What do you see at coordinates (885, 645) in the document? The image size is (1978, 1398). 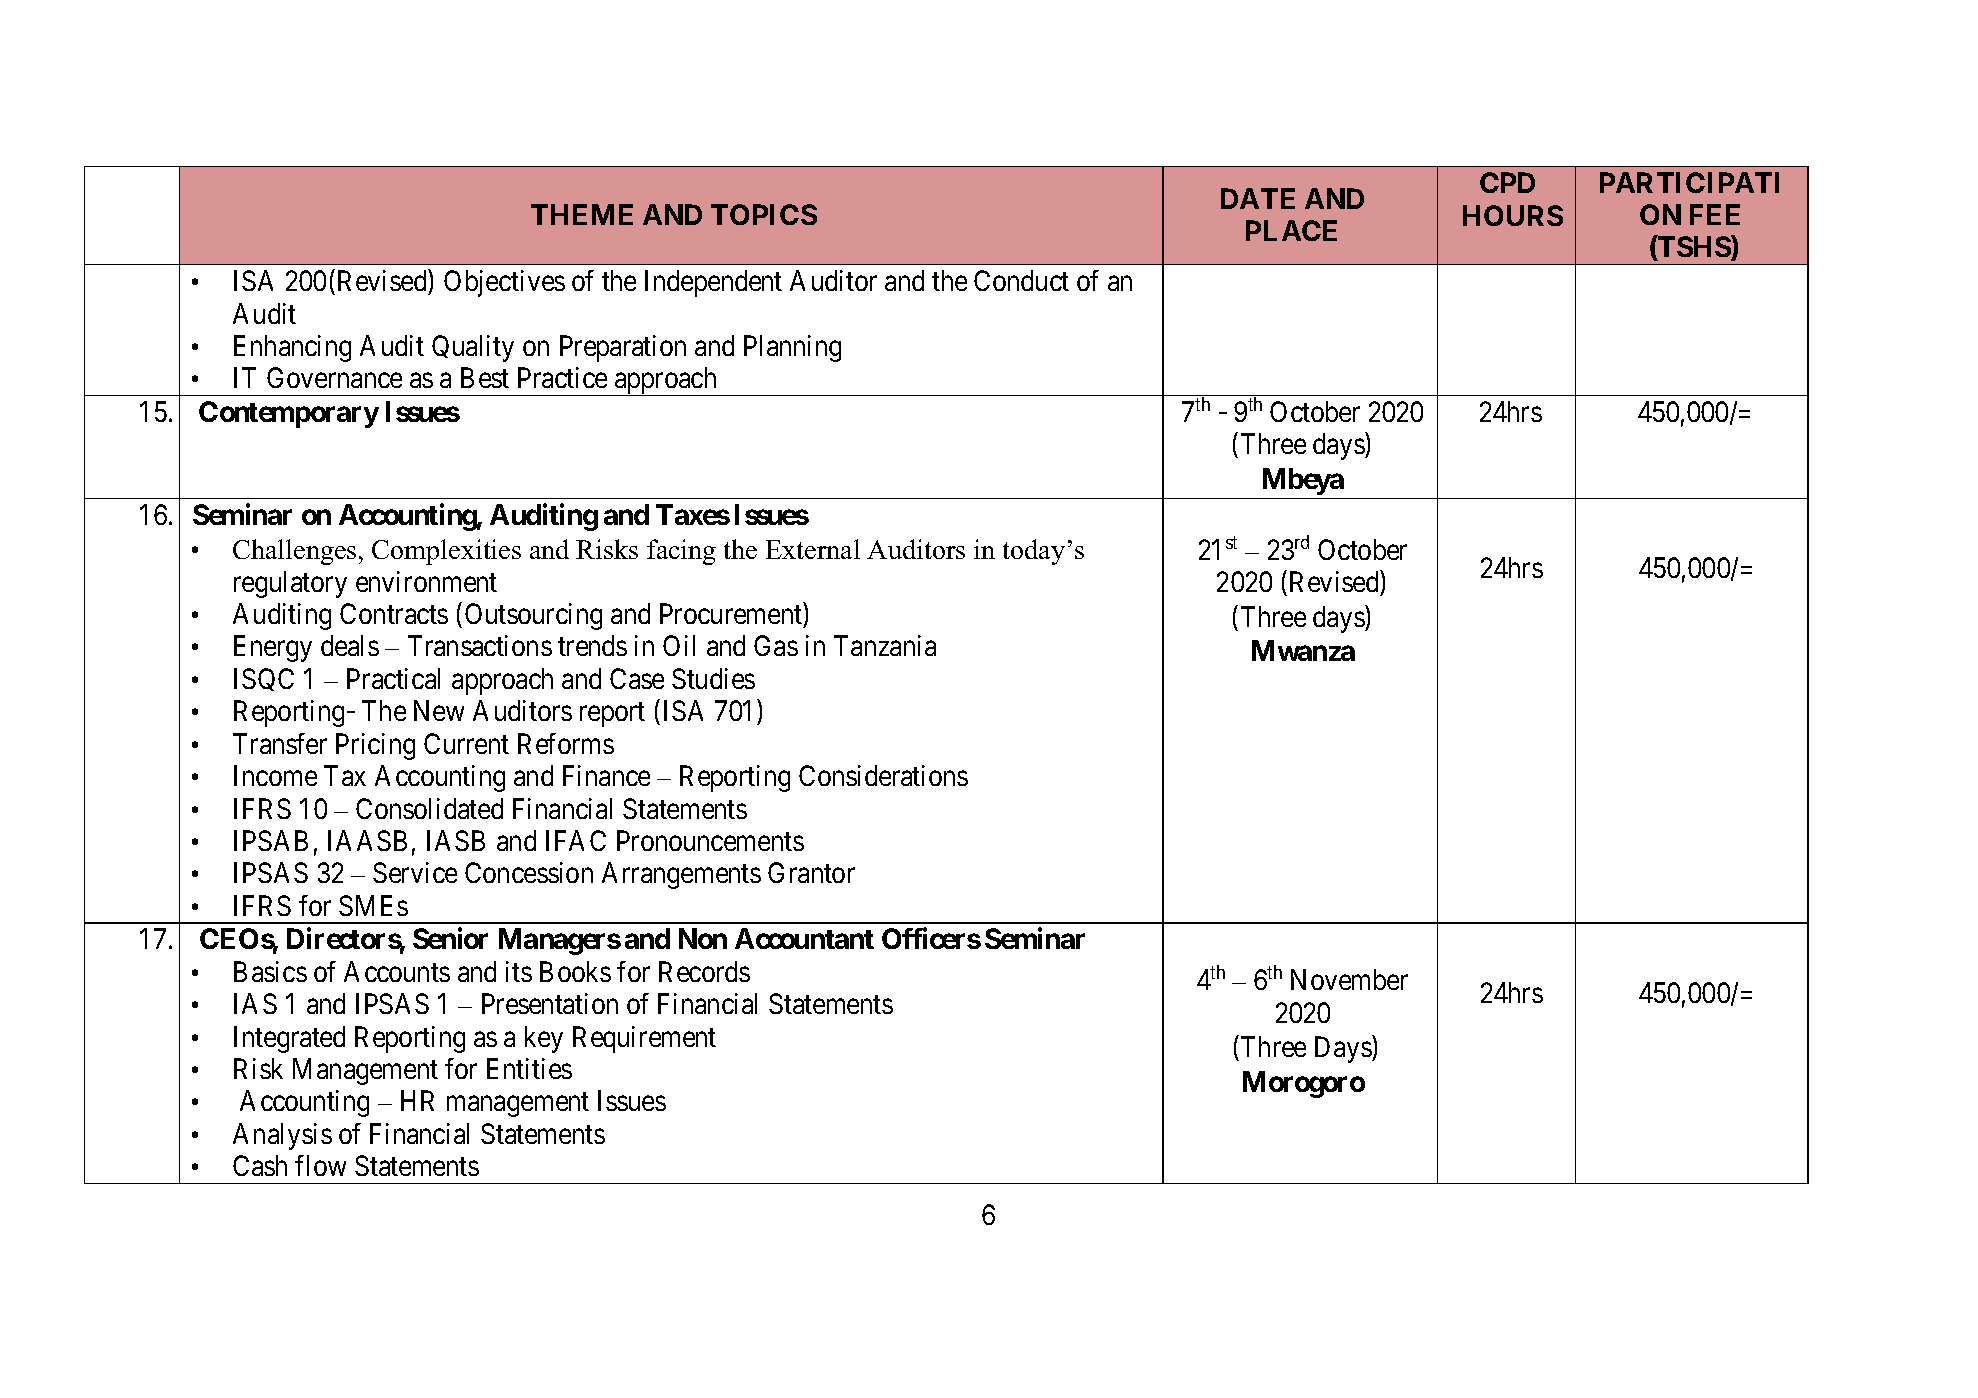 I see `Tanzania` at bounding box center [885, 645].
